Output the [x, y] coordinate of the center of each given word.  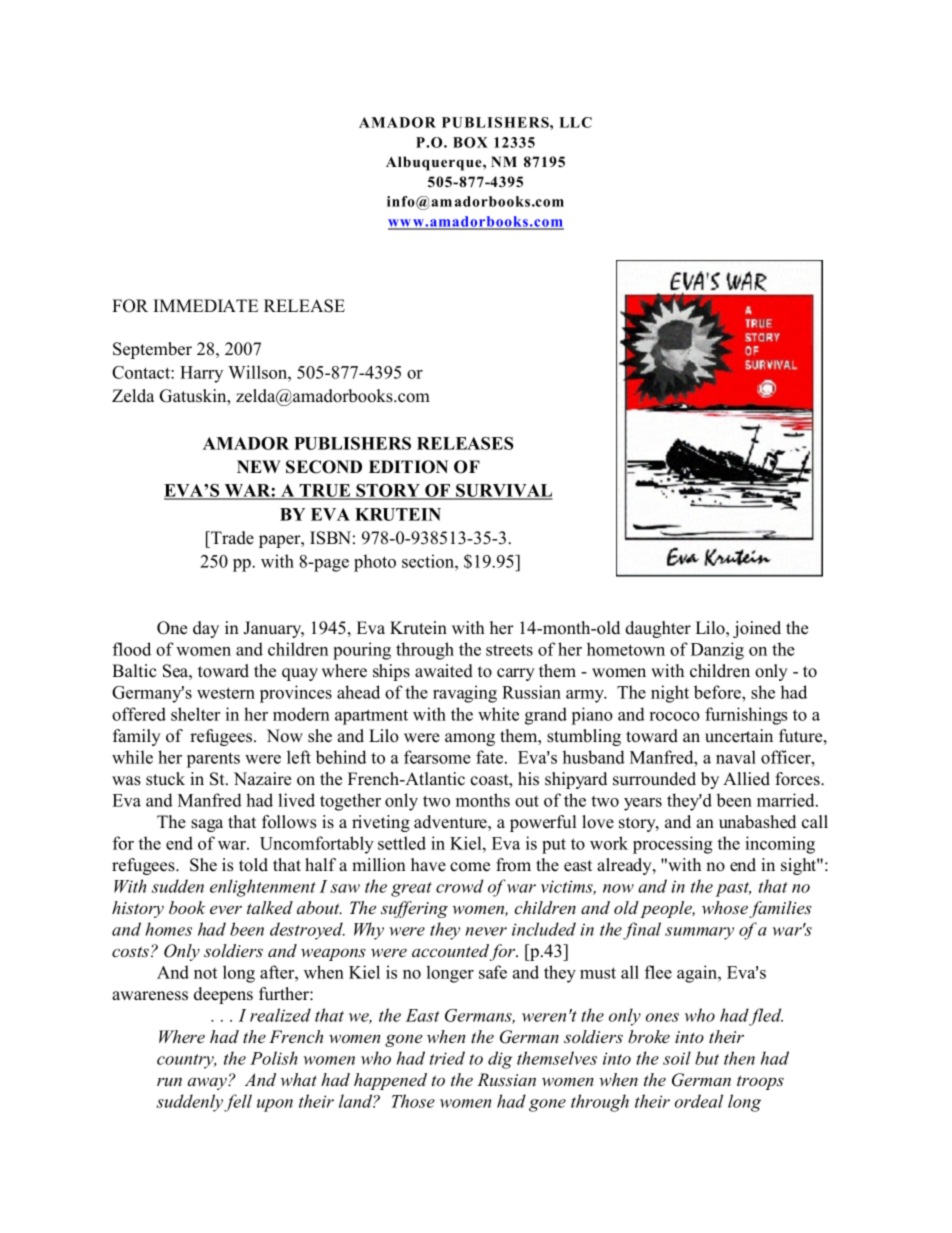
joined [757, 629]
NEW [258, 466]
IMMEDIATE [205, 305]
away [208, 1083]
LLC [575, 122]
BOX [470, 142]
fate [491, 757]
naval [736, 757]
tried [447, 1058]
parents [213, 760]
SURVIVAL [503, 492]
